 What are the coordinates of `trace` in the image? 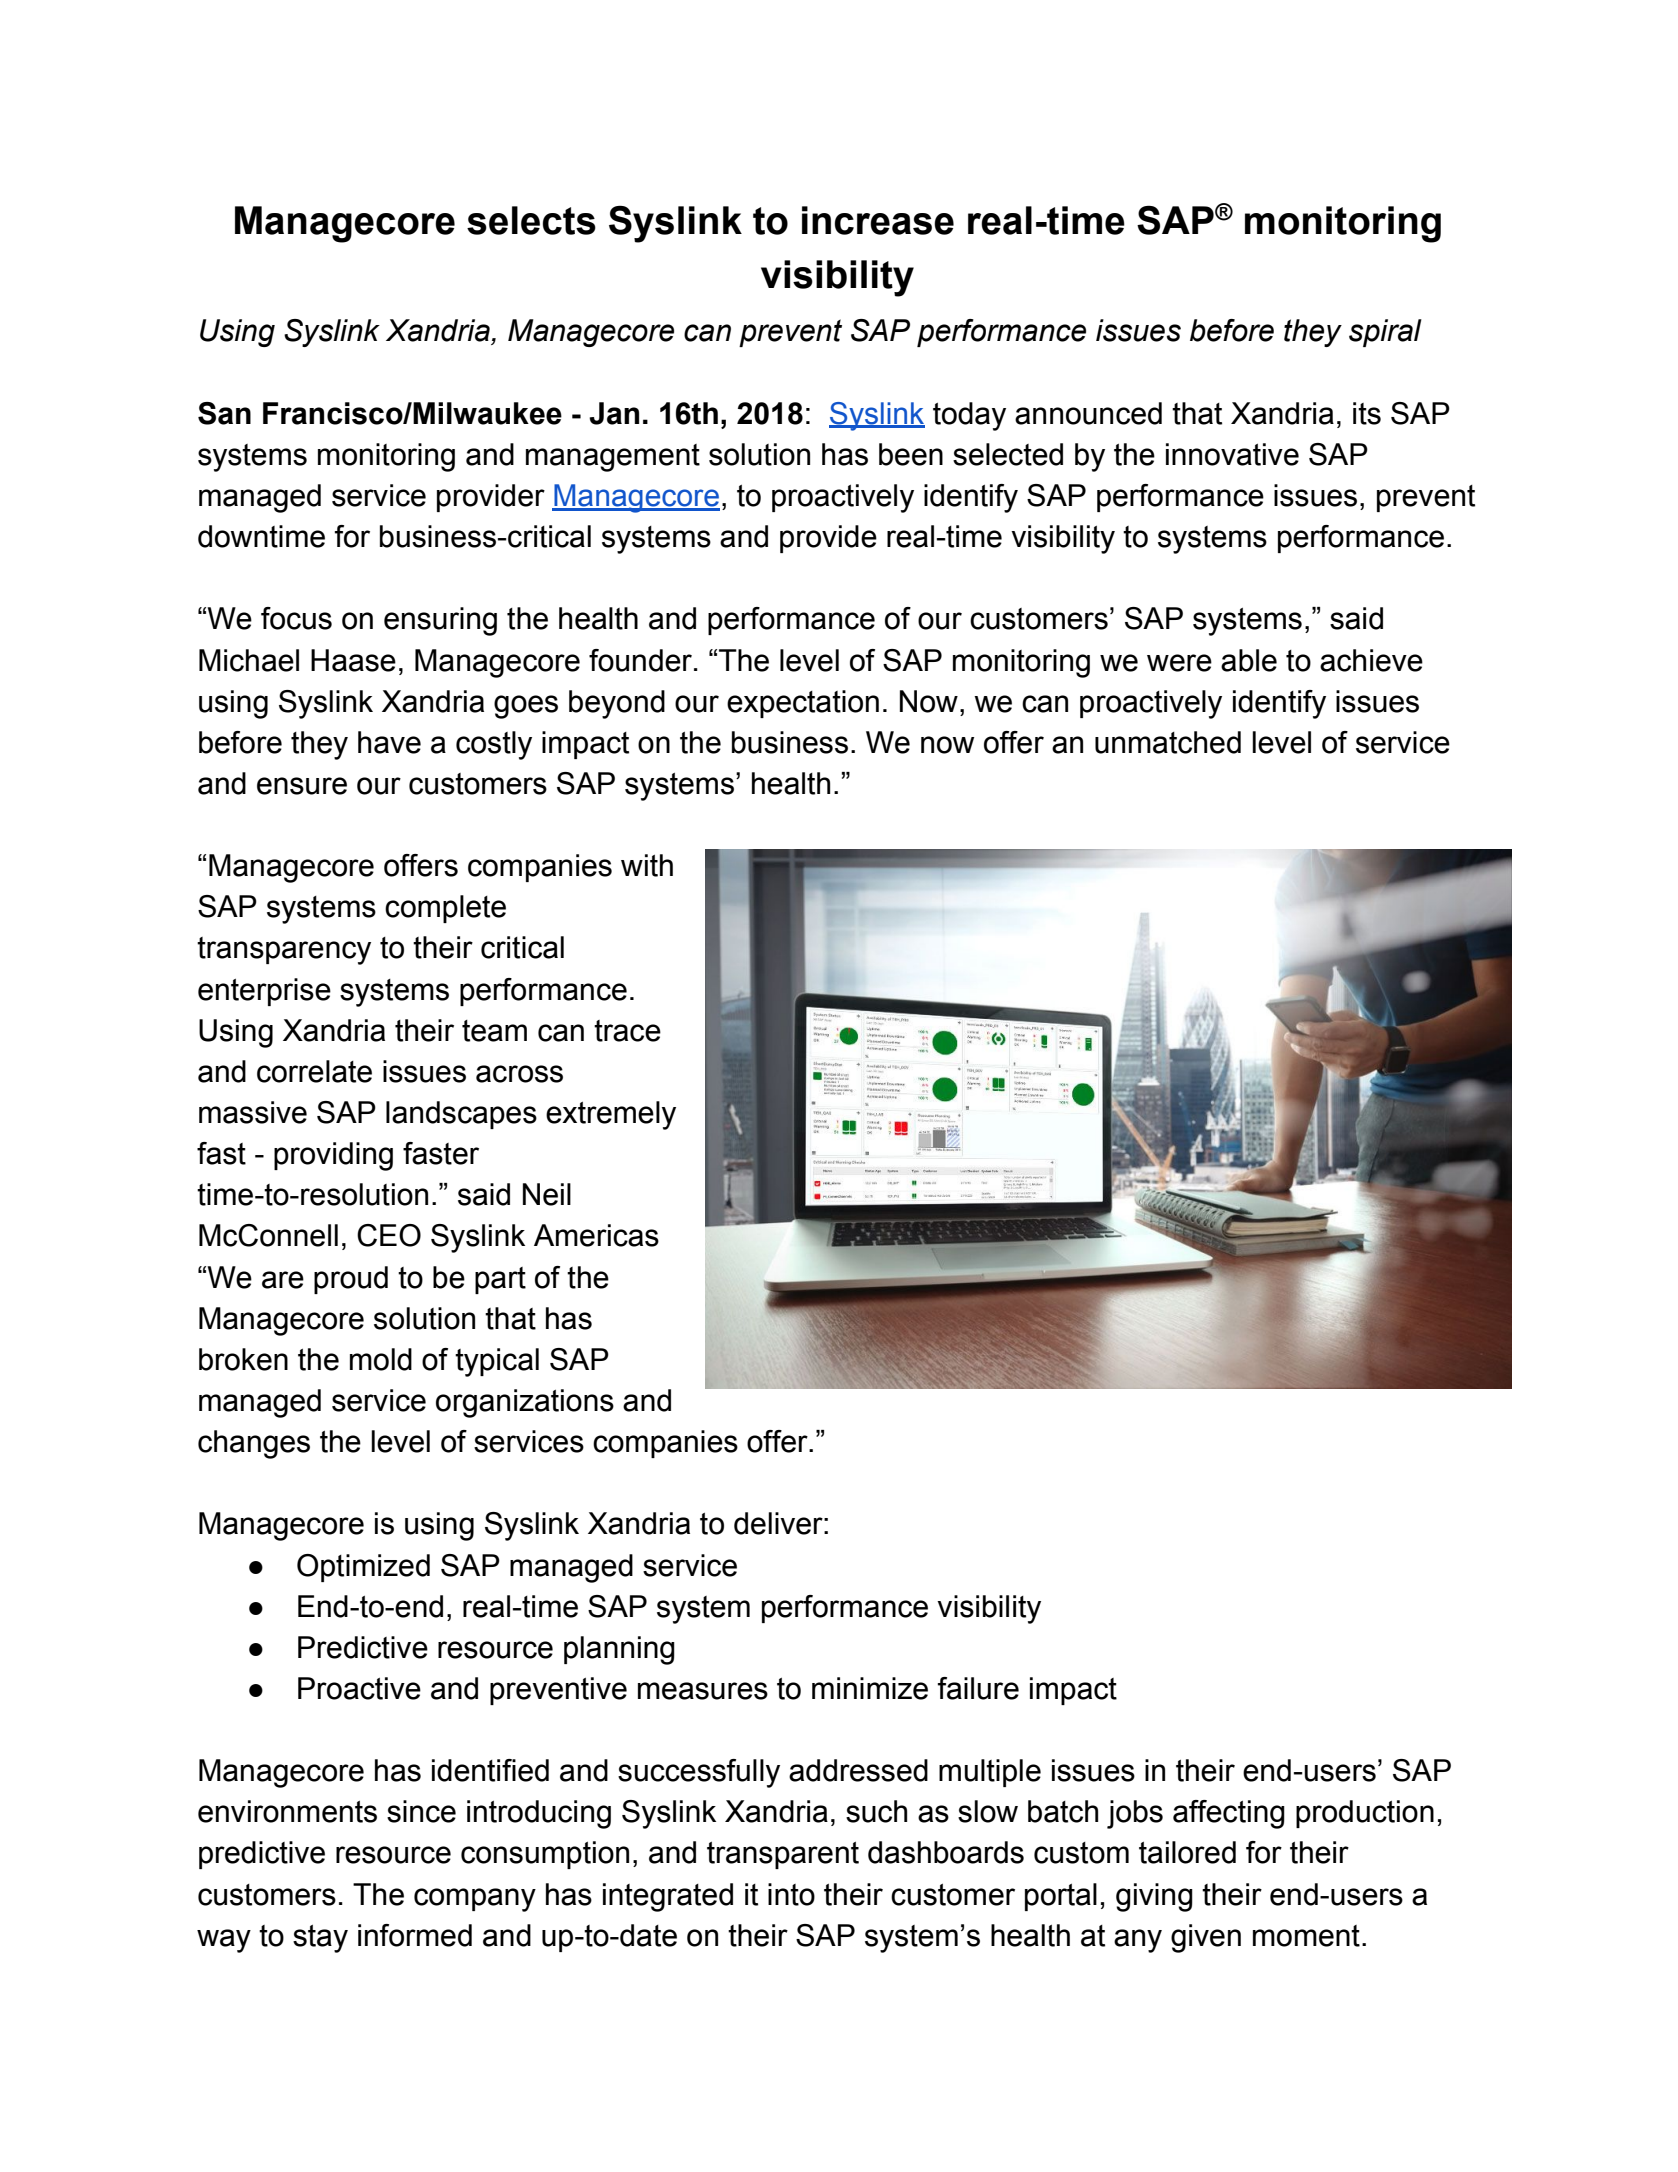 It's located at (627, 1031).
